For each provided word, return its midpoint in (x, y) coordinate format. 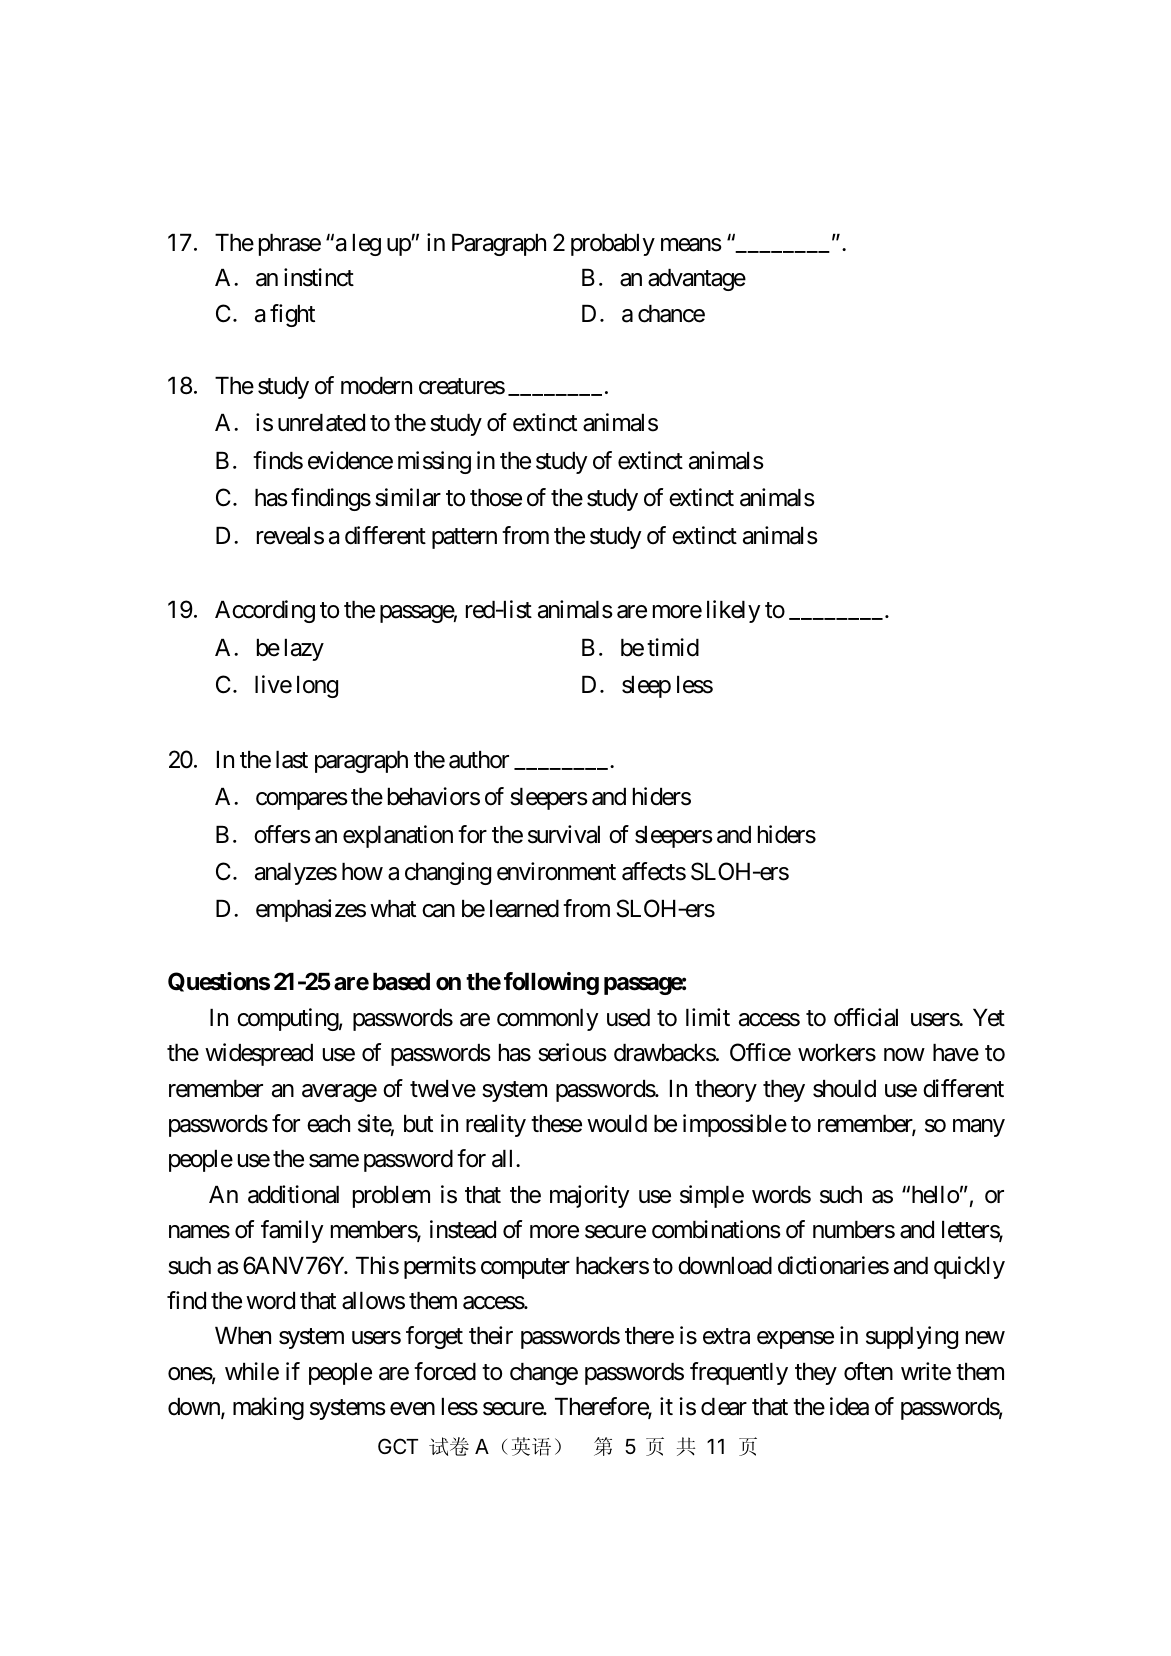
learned (524, 909)
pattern (464, 538)
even (412, 1409)
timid (673, 647)
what (393, 909)
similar (408, 497)
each (328, 1124)
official (866, 1017)
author (479, 760)
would (617, 1124)
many (979, 1128)
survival (564, 834)
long (317, 687)
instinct (319, 277)
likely (734, 611)
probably (613, 245)
